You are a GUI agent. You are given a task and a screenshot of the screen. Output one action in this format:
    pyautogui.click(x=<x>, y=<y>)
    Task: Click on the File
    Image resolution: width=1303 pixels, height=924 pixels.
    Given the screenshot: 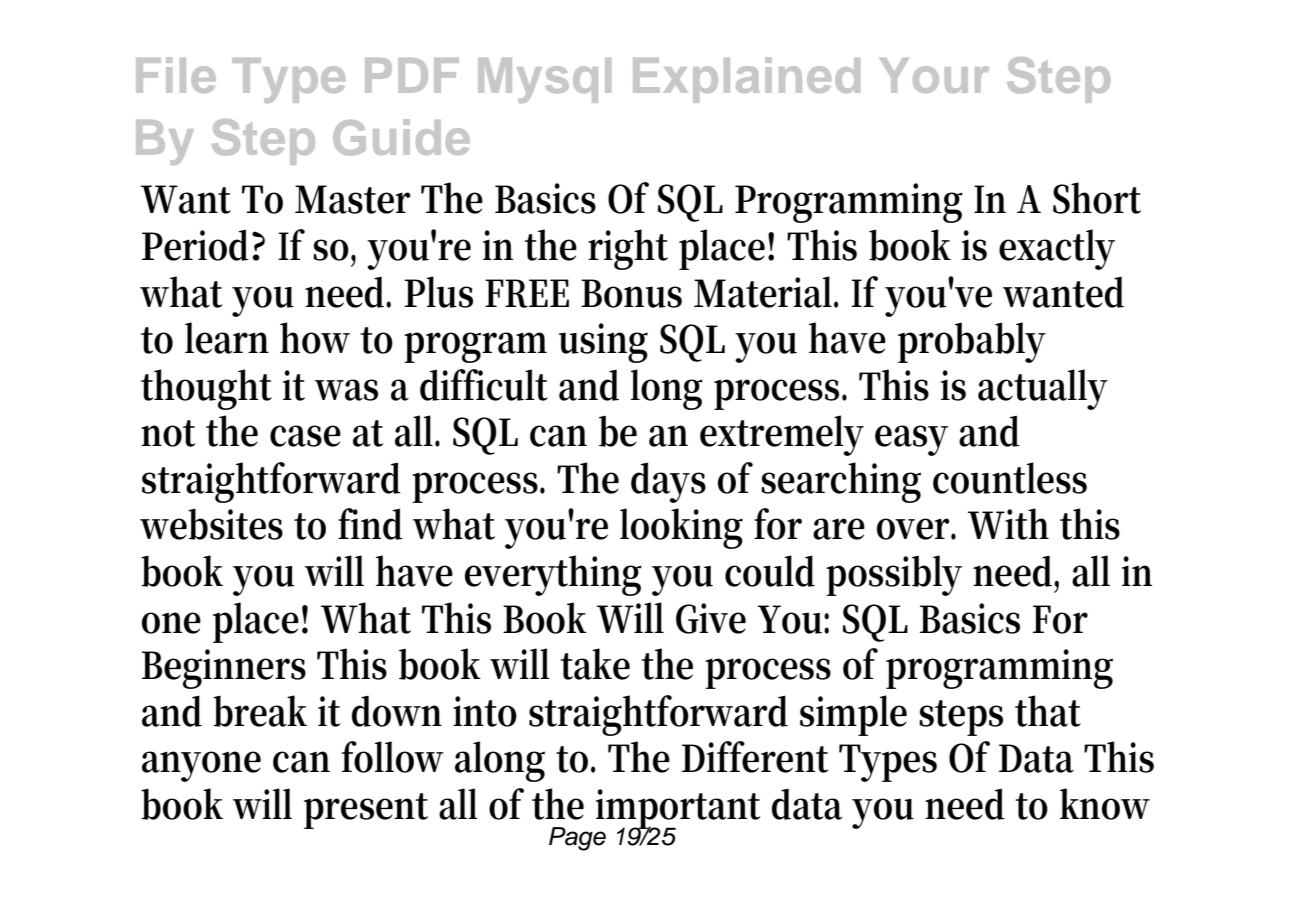 What is the action you would take?
    pyautogui.click(x=176, y=75)
